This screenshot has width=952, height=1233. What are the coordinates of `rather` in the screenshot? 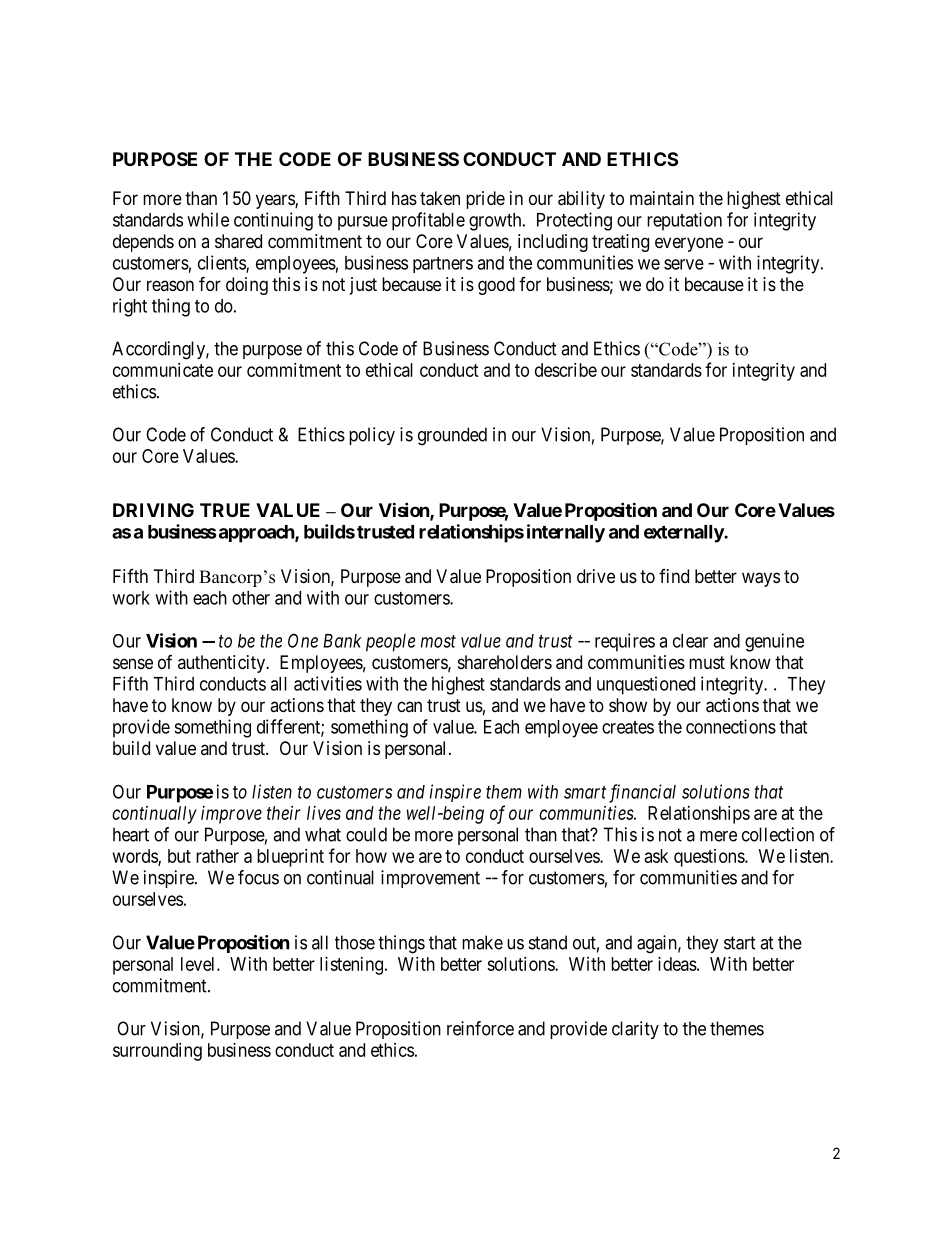 It's located at (217, 856).
